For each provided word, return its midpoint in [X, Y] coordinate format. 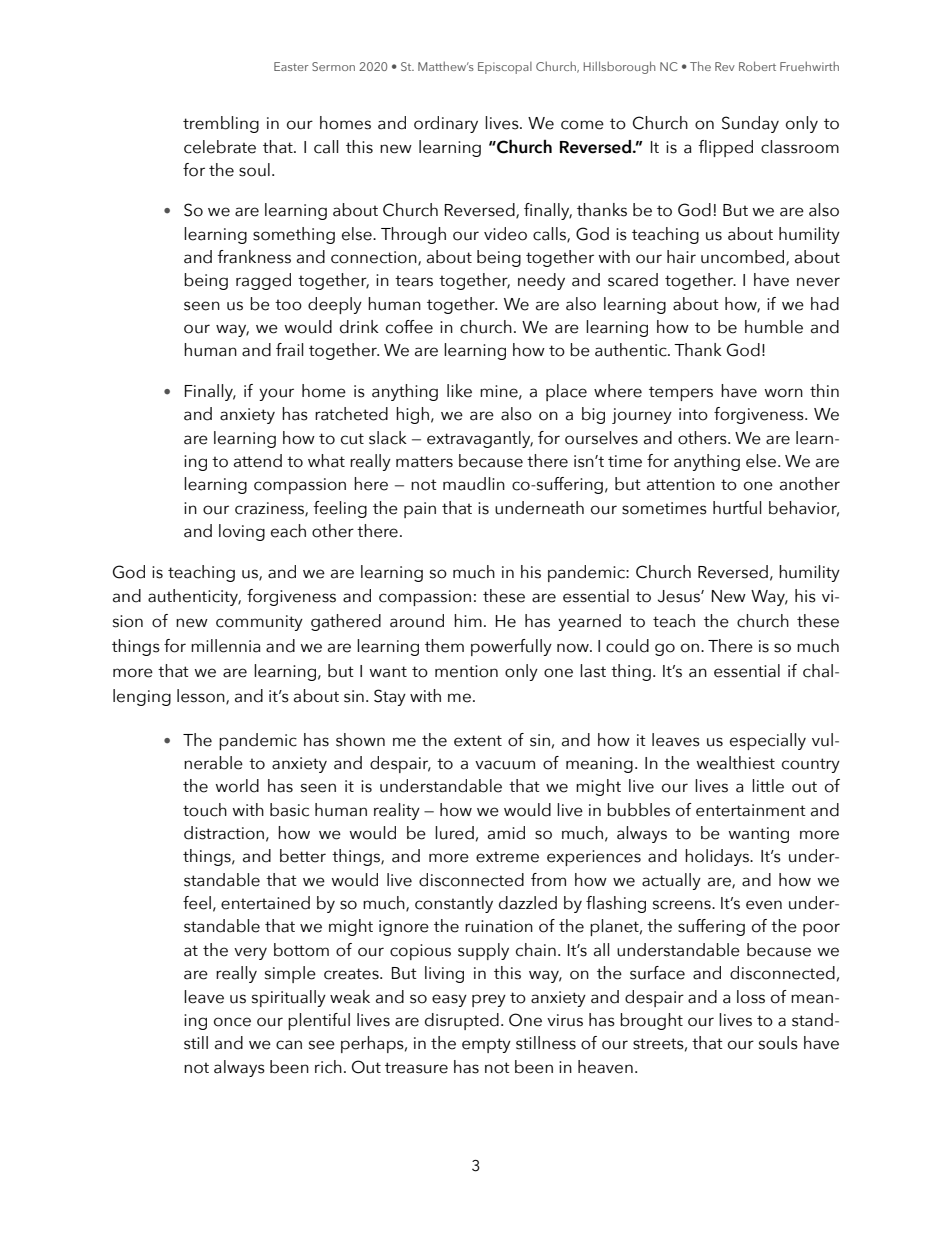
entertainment [751, 810]
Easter [291, 66]
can [289, 1045]
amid [506, 833]
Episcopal [505, 68]
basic [289, 810]
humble [774, 327]
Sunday [750, 124]
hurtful [737, 508]
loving [242, 532]
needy [541, 281]
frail [290, 350]
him [468, 620]
